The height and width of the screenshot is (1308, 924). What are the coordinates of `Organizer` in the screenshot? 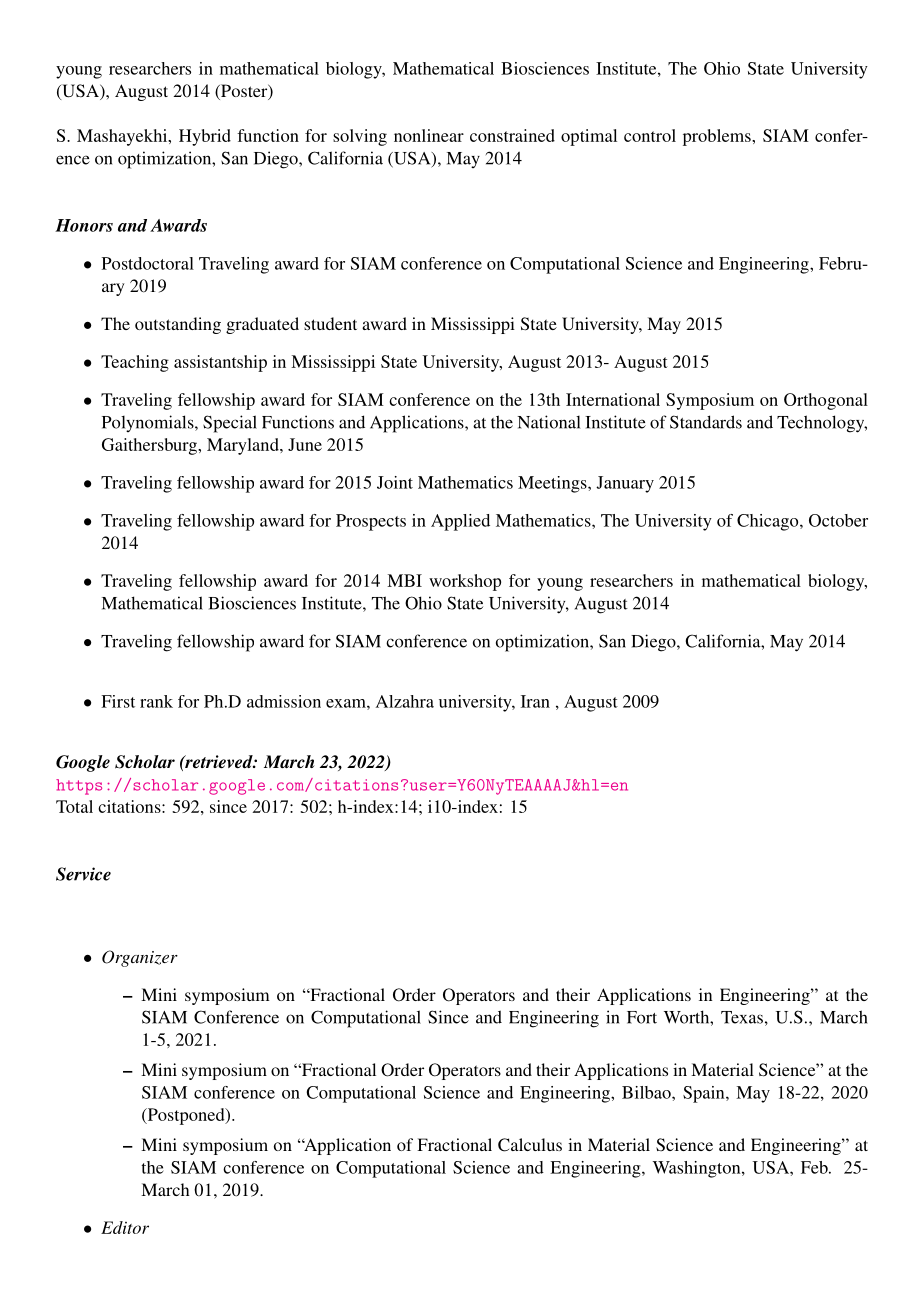 It's located at (140, 958).
